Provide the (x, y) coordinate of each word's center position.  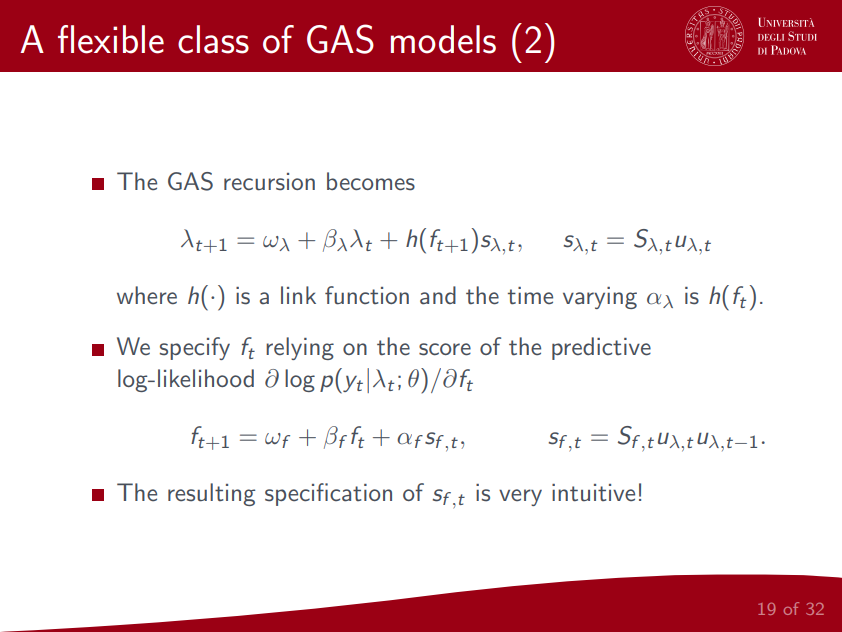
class (213, 39)
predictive (601, 348)
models (443, 39)
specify (195, 348)
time (530, 295)
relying (300, 348)
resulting (211, 494)
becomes (371, 181)
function (367, 295)
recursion (269, 182)
